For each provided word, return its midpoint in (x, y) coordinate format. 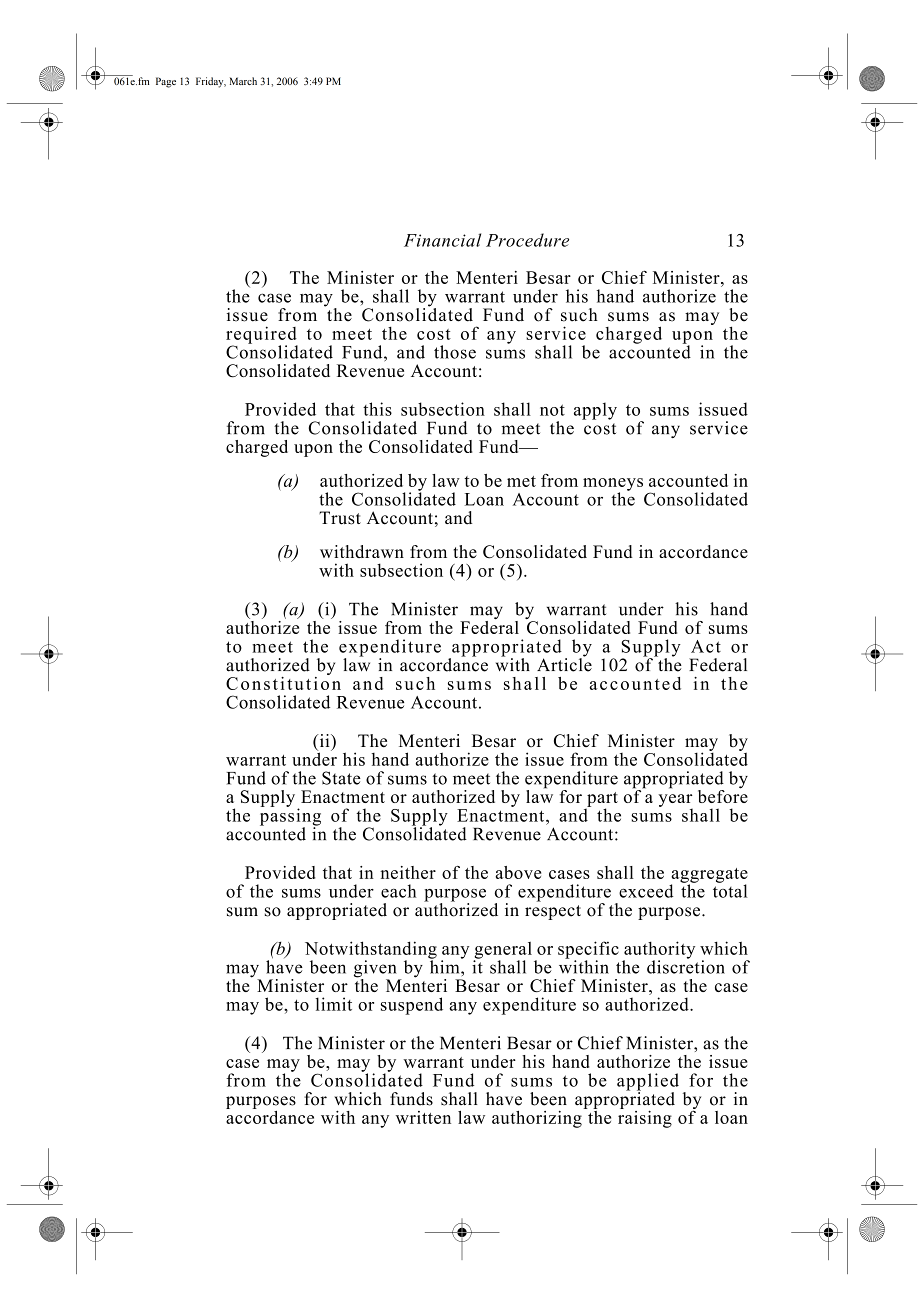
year (675, 801)
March (243, 81)
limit (333, 1004)
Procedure (527, 240)
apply (595, 411)
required (262, 336)
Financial (442, 240)
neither (408, 872)
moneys (613, 485)
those (455, 352)
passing (290, 817)
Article (564, 664)
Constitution (283, 682)
